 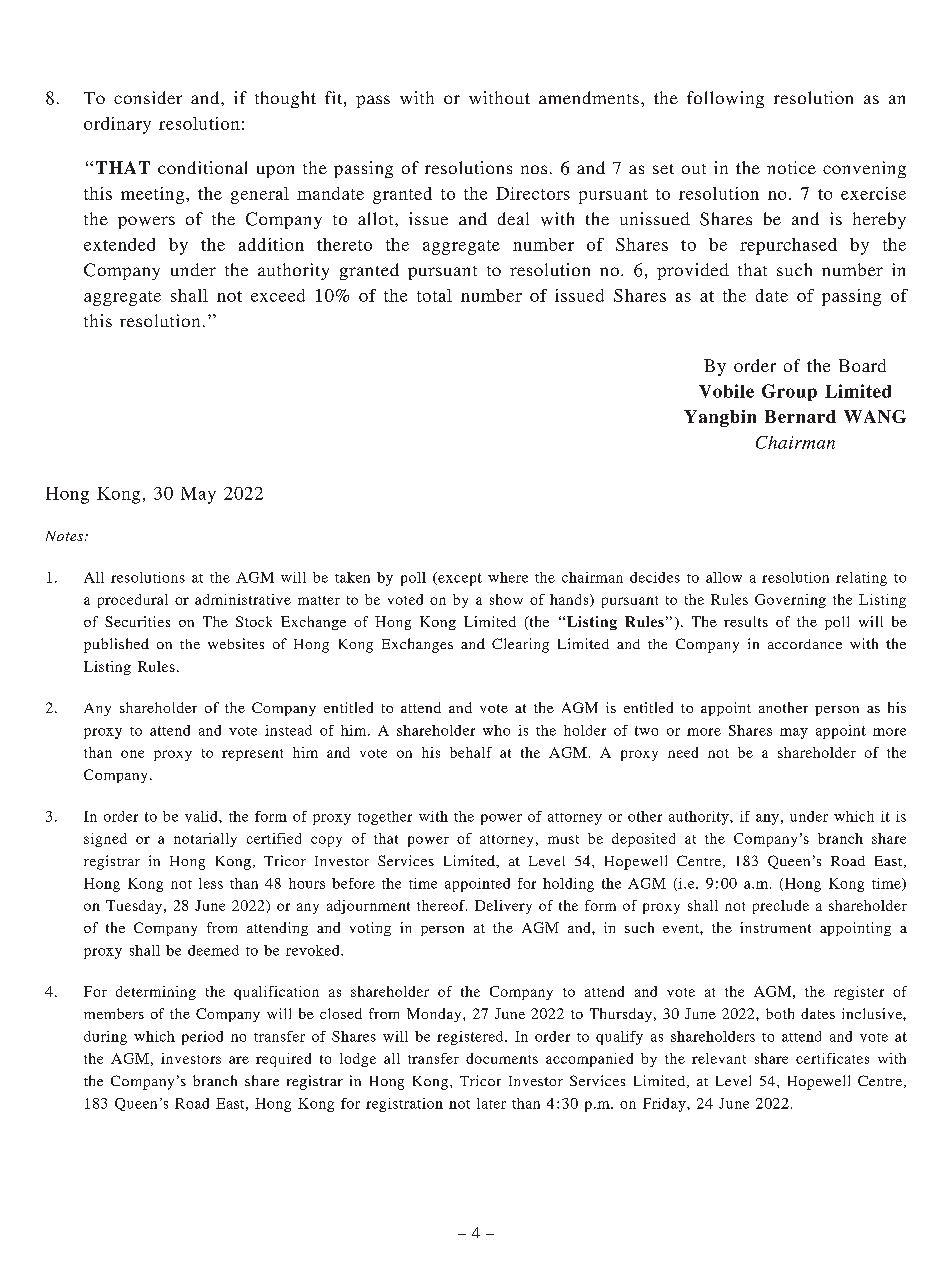 What do you see at coordinates (471, 752) in the screenshot?
I see `behalf` at bounding box center [471, 752].
